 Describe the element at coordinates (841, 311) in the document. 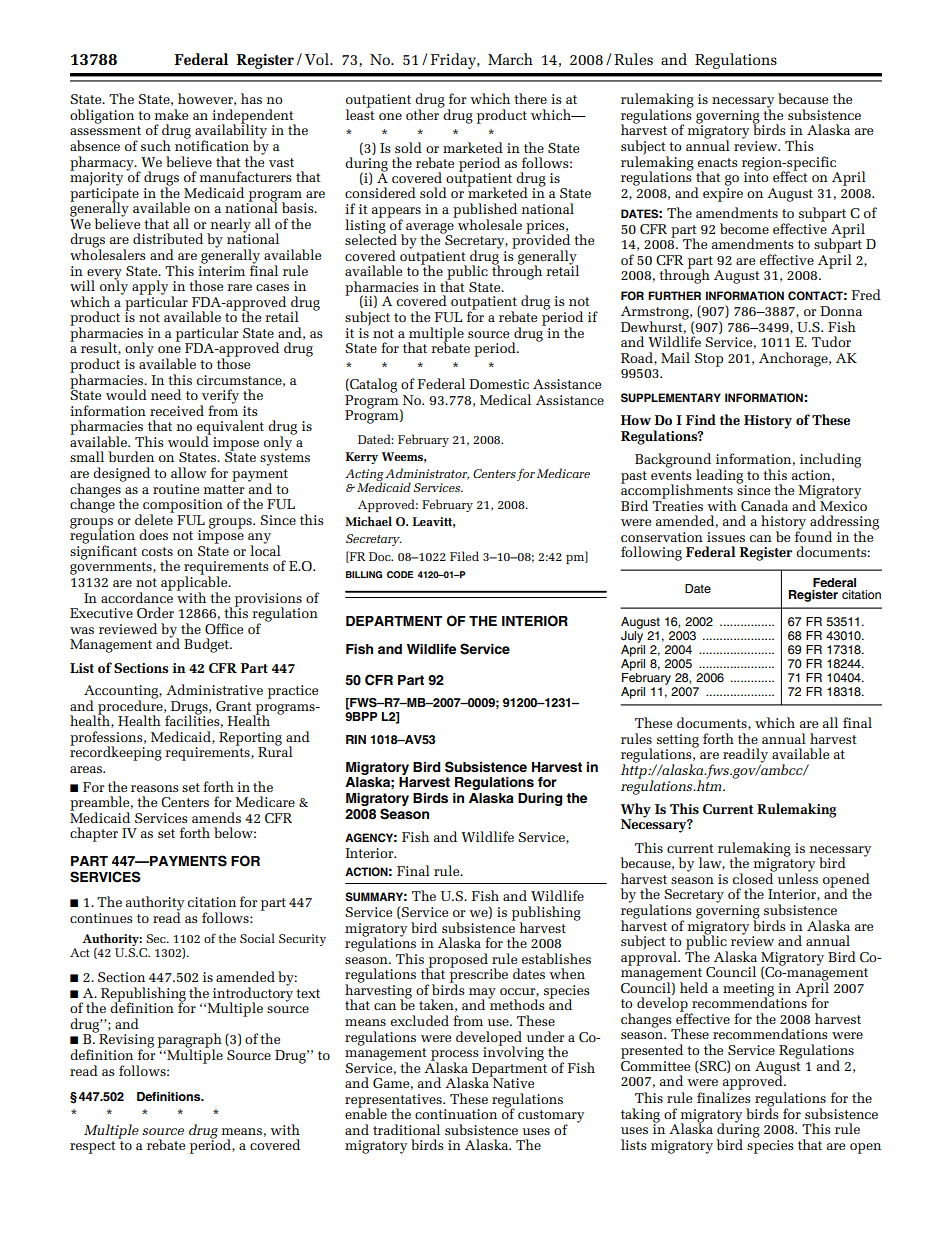

I see `Donna` at that location.
